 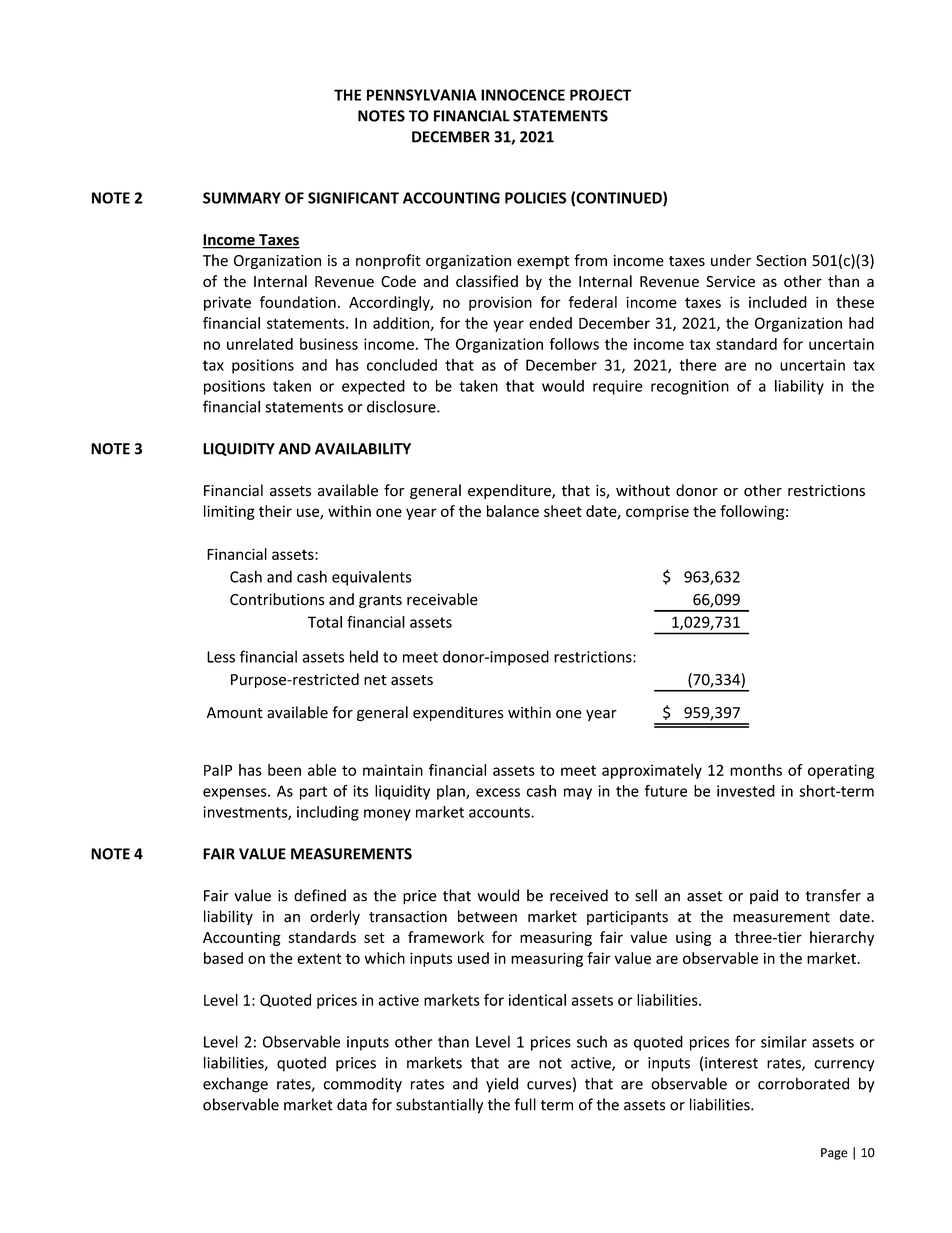 What do you see at coordinates (781, 261) in the document?
I see `Section` at bounding box center [781, 261].
